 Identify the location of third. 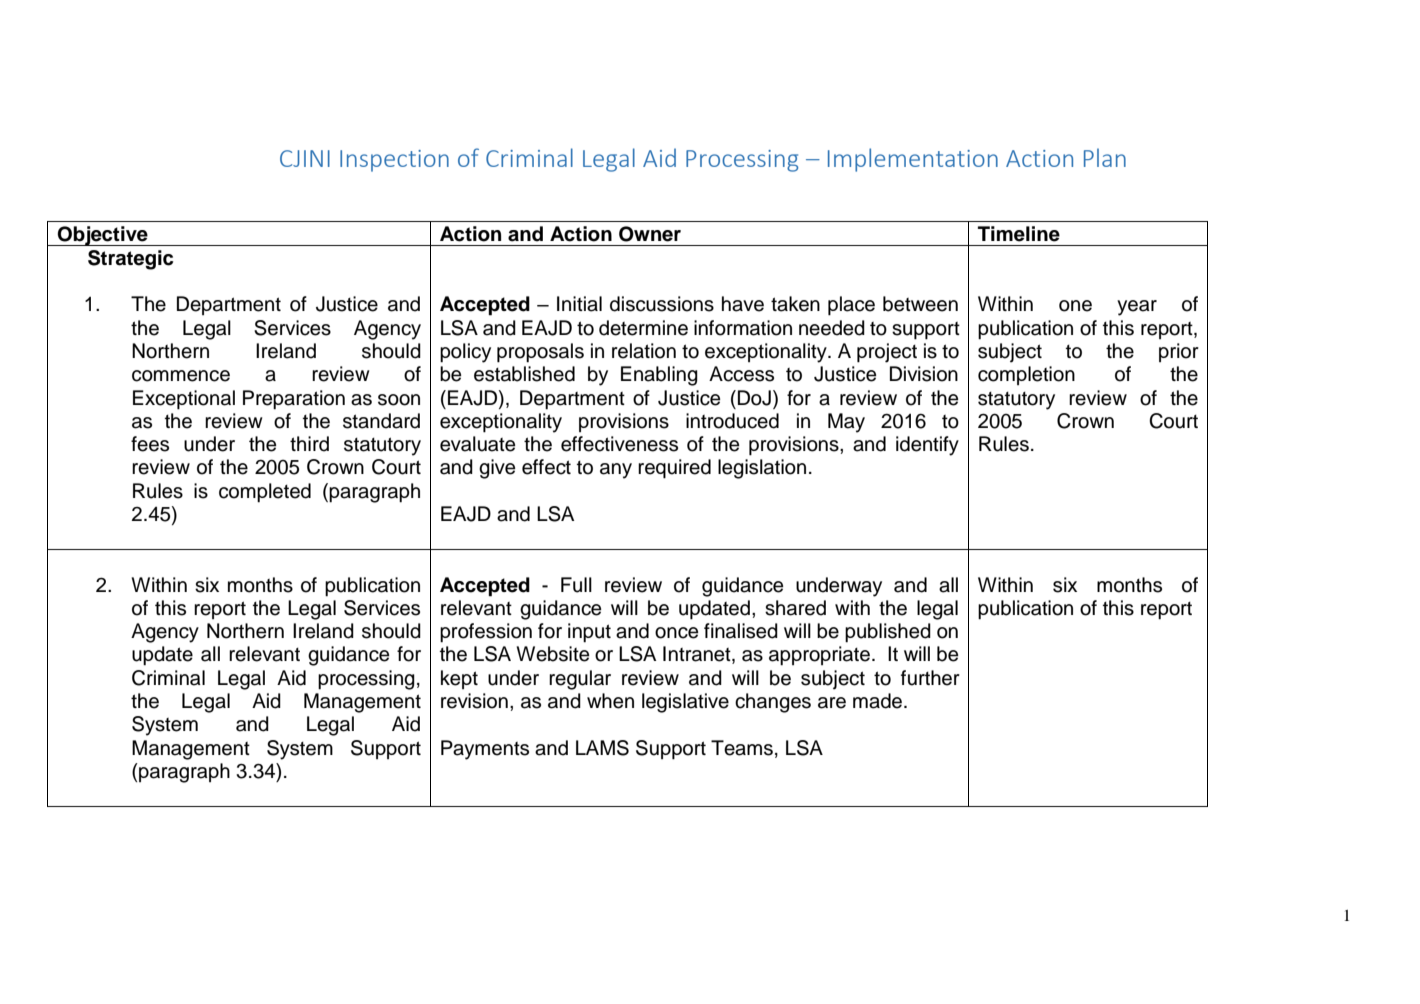
(309, 444).
